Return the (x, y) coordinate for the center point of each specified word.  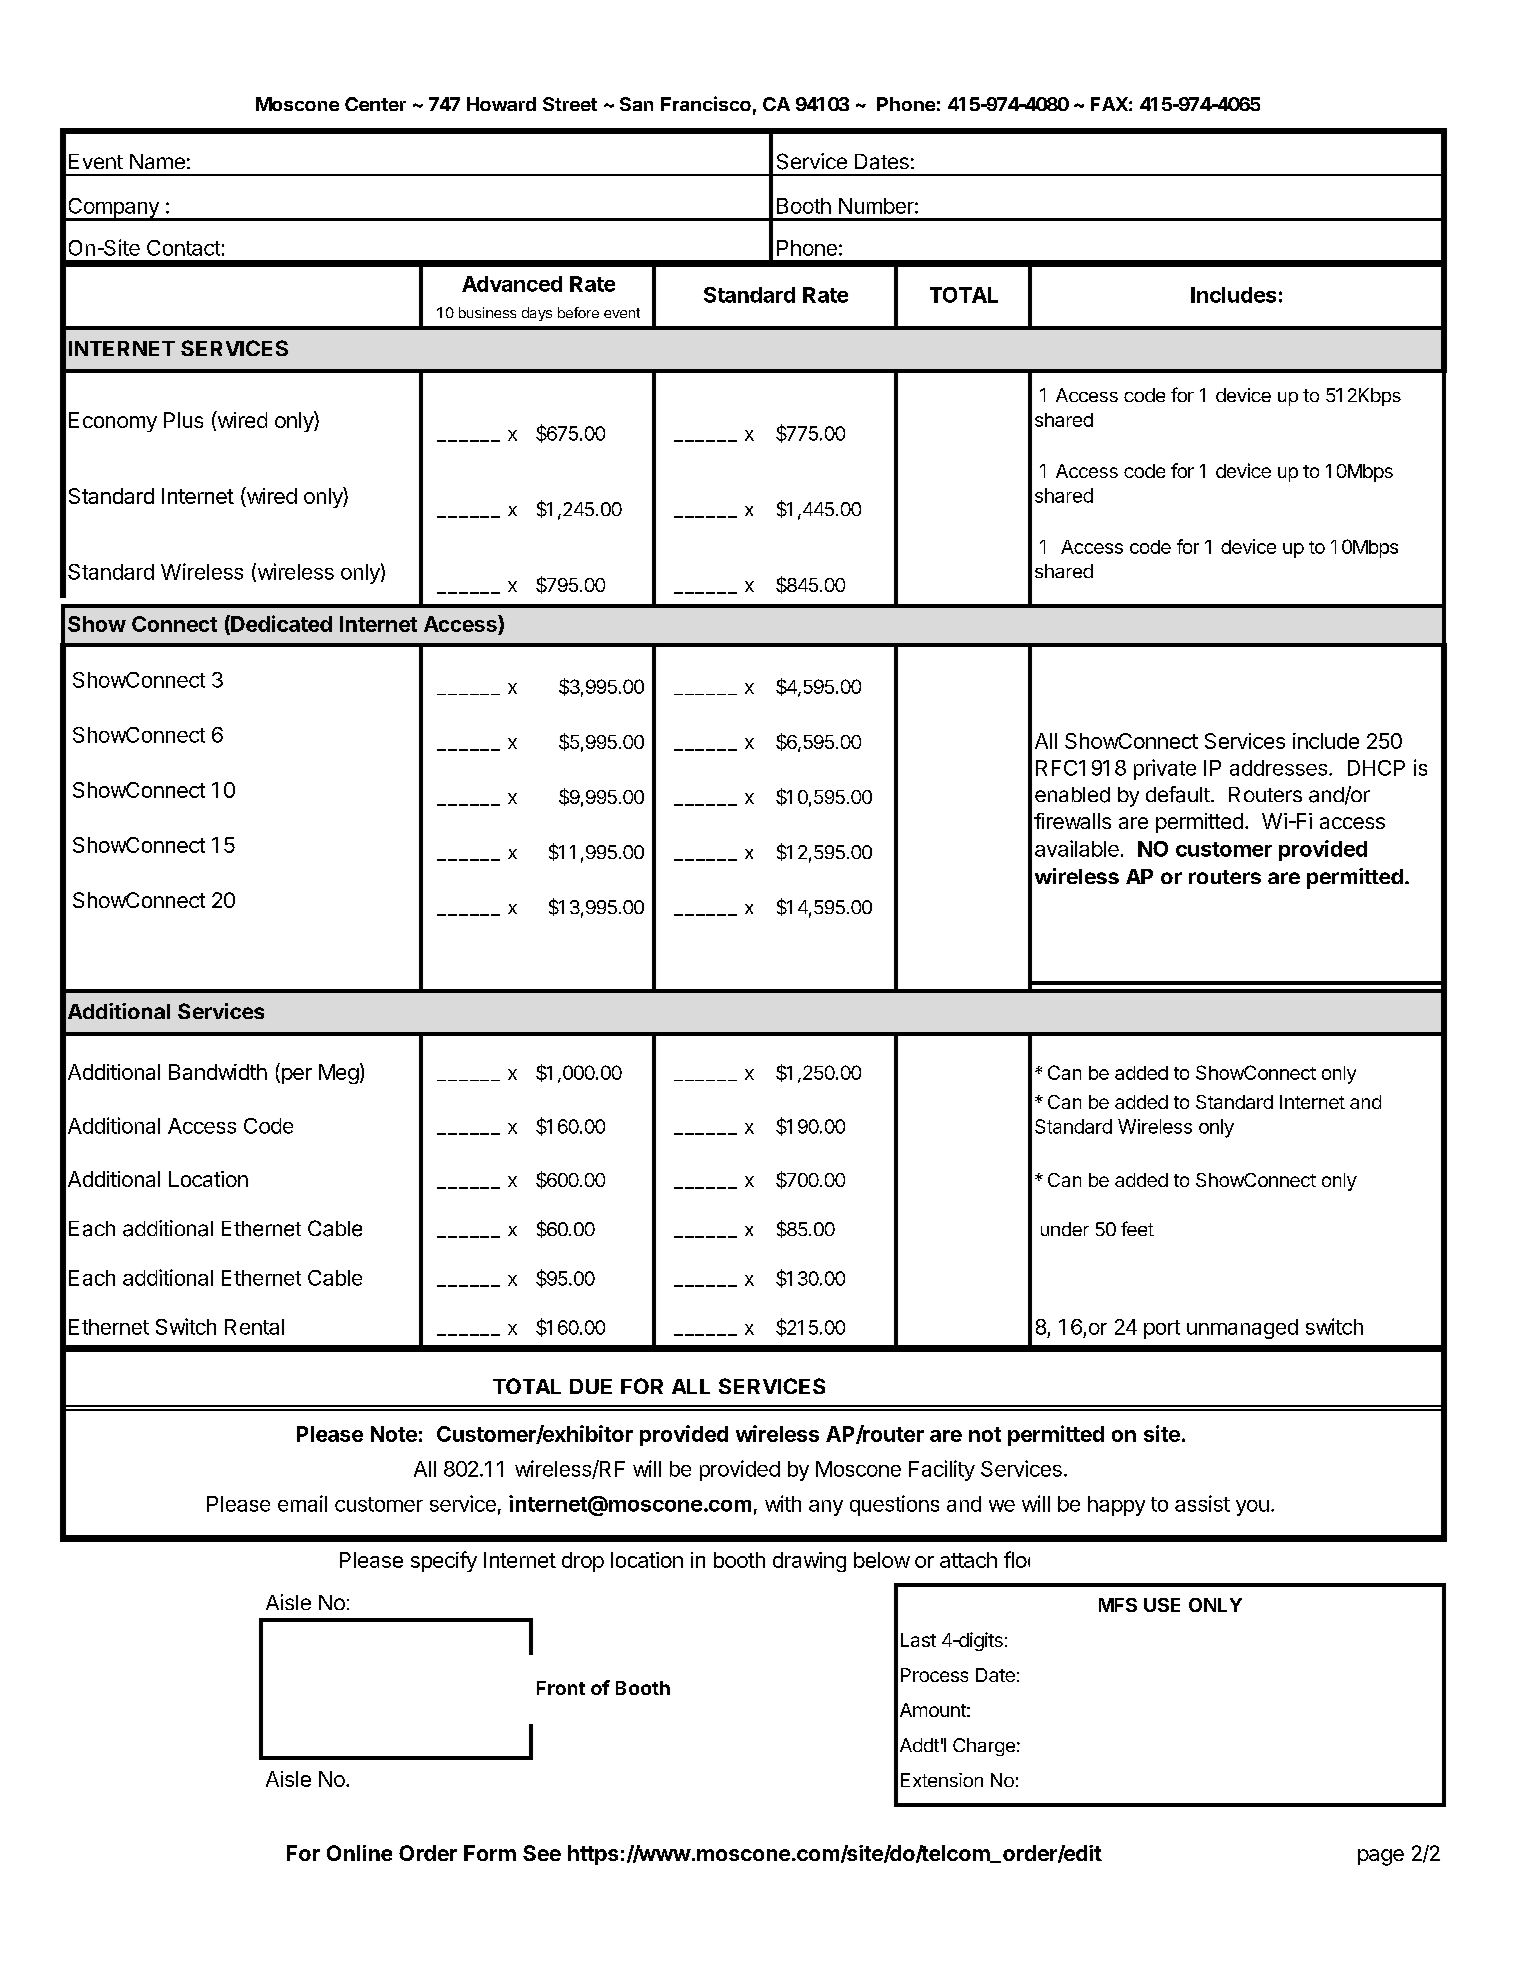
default (1178, 794)
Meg (339, 1074)
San (636, 104)
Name (157, 161)
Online (359, 1853)
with (783, 1503)
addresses (1280, 768)
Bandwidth (218, 1072)
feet (1137, 1228)
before (578, 312)
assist (1202, 1503)
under (1065, 1229)
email (302, 1503)
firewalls (1072, 821)
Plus (183, 420)
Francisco (706, 103)
